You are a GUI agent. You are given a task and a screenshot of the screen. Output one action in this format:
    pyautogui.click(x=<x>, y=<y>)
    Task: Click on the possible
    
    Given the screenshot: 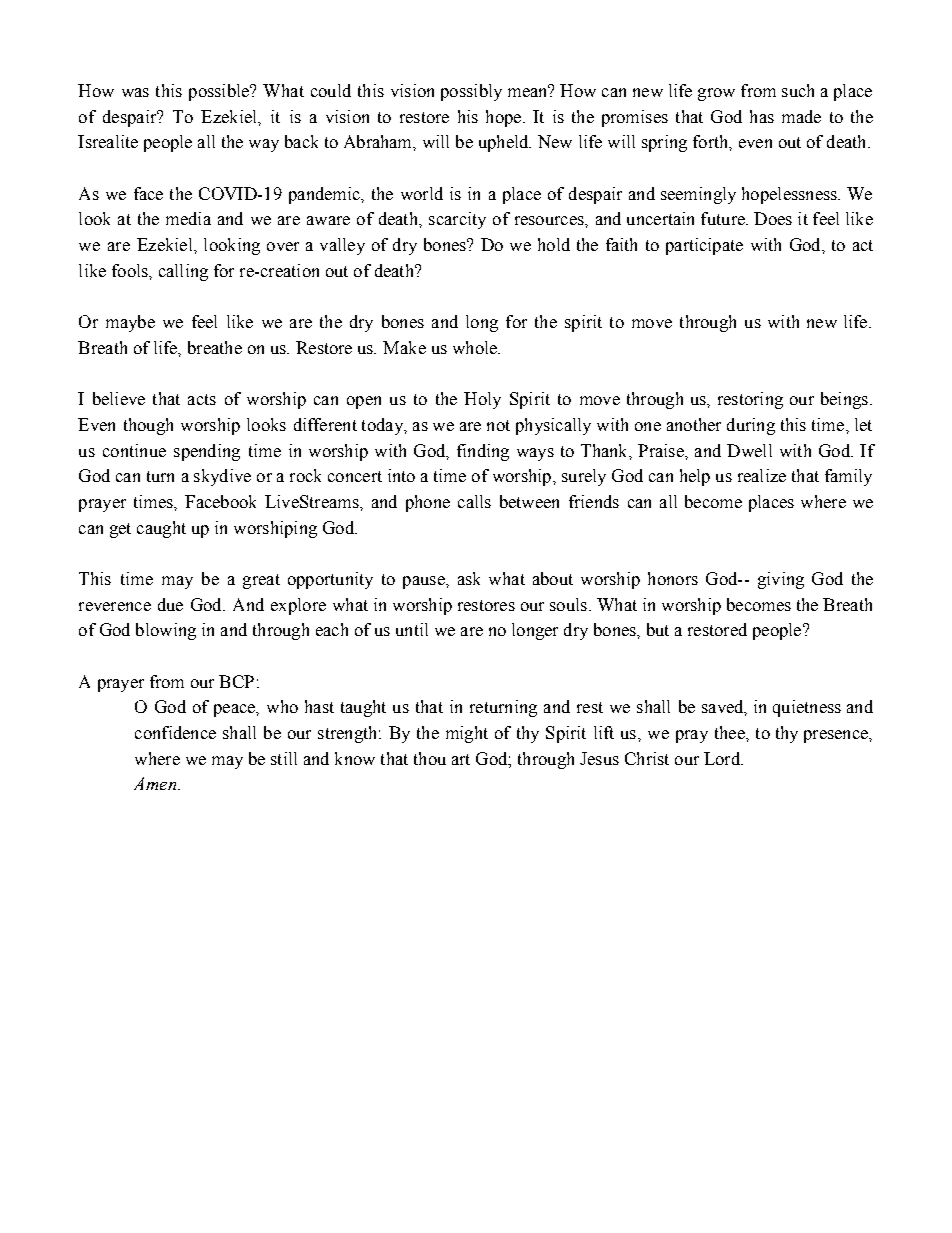 What is the action you would take?
    pyautogui.click(x=220, y=92)
